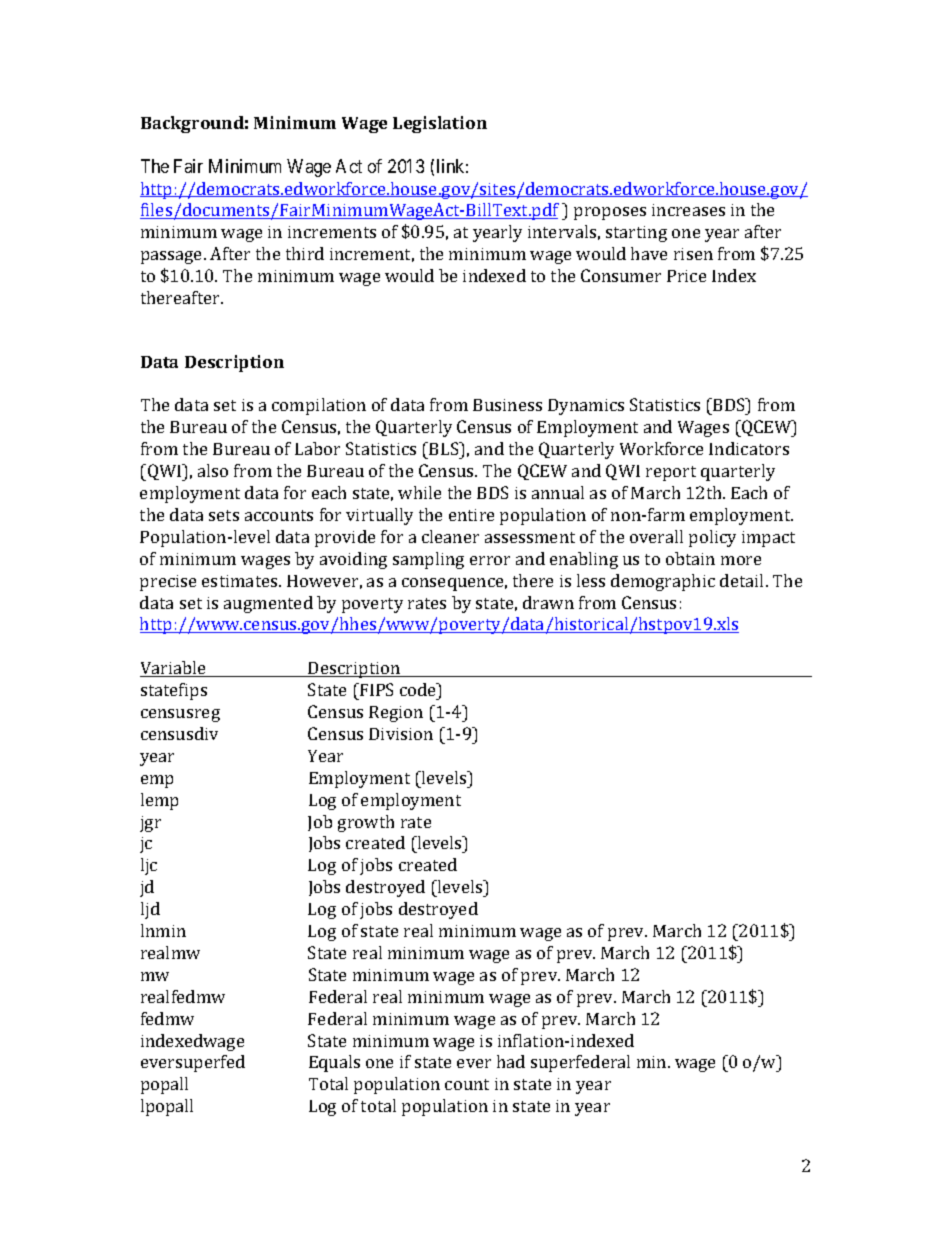 The width and height of the screenshot is (952, 1233). What do you see at coordinates (663, 582) in the screenshot?
I see `demographic` at bounding box center [663, 582].
